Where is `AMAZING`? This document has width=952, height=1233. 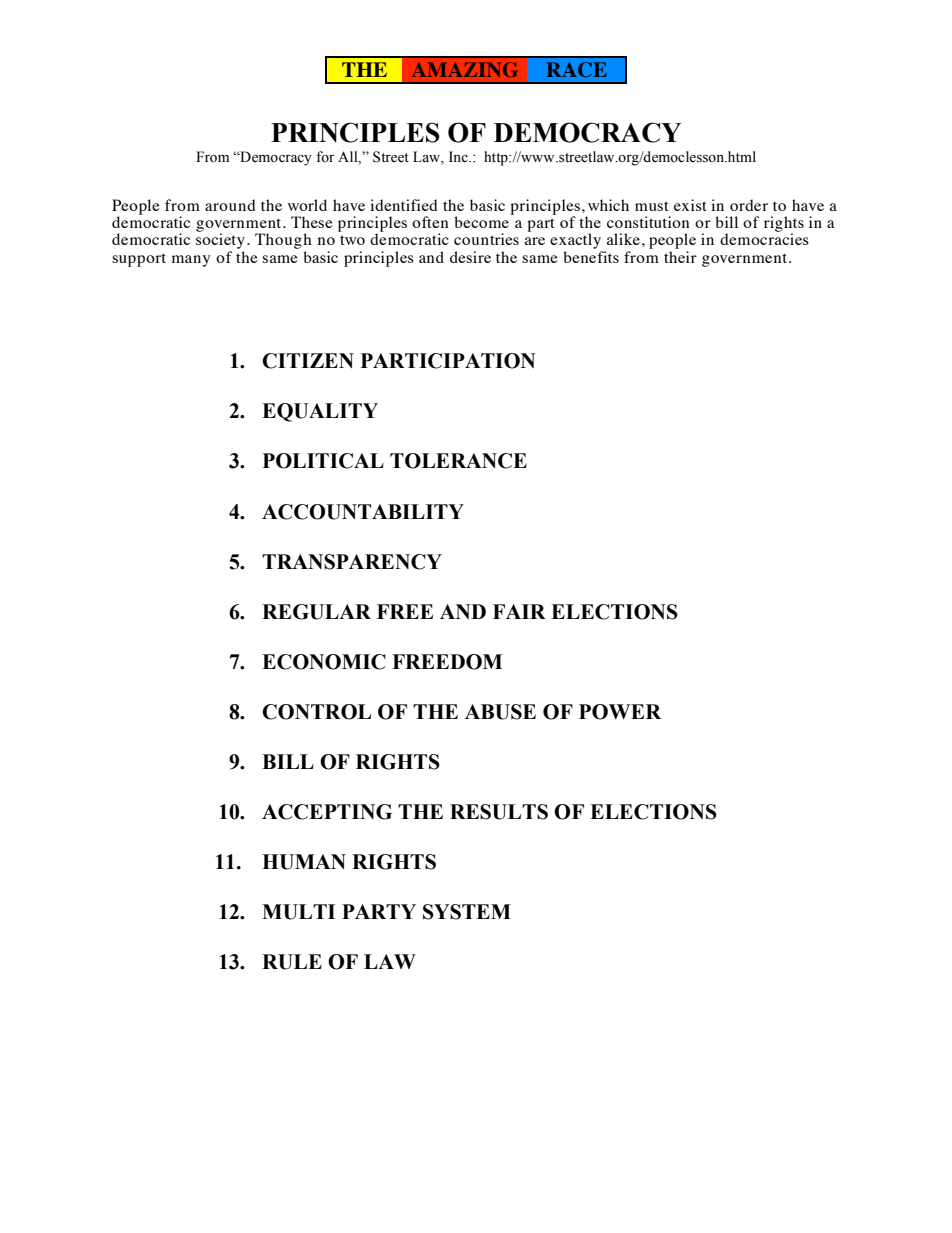 AMAZING is located at coordinates (464, 69).
